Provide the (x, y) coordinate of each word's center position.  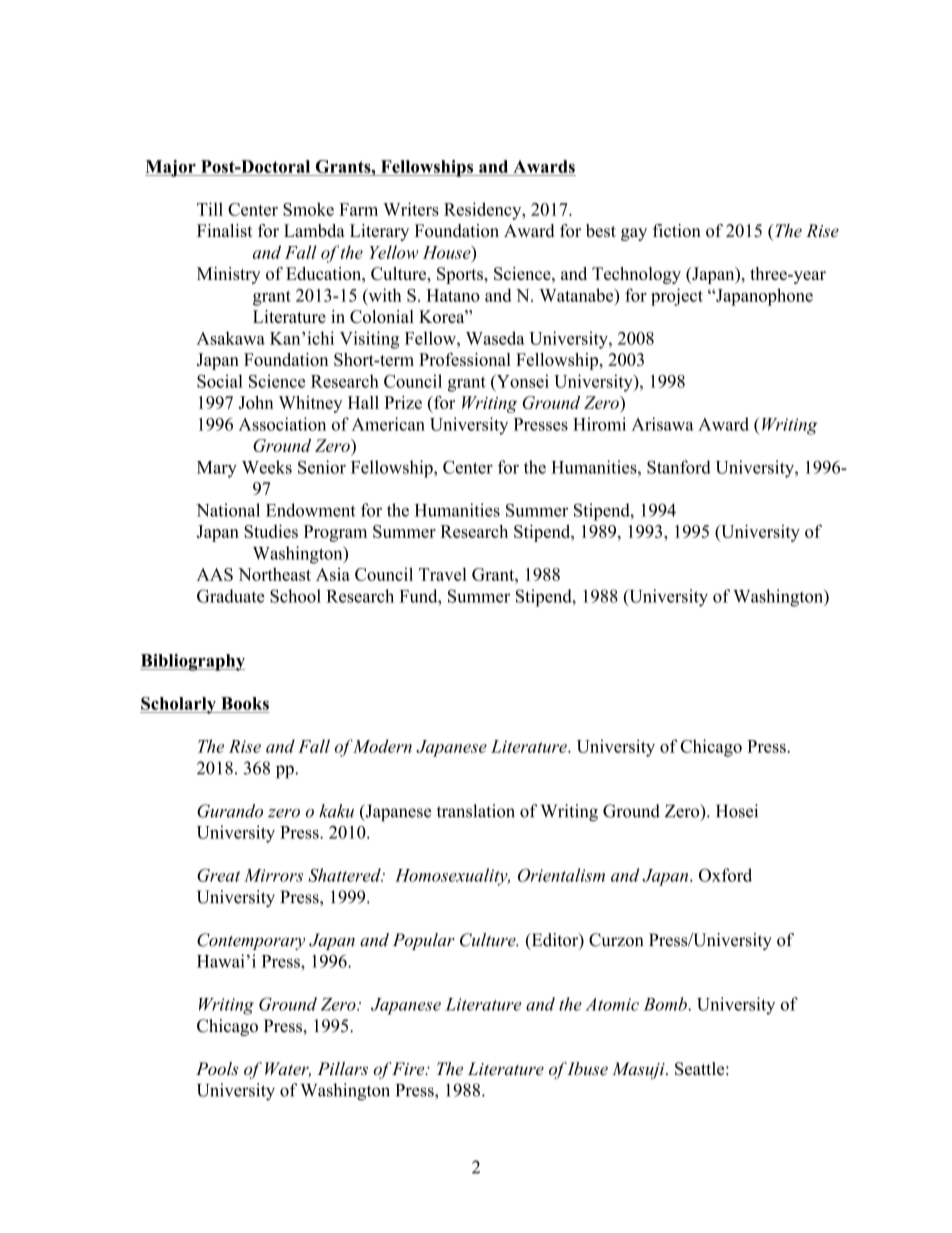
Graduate (231, 596)
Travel (443, 574)
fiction (677, 230)
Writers (411, 209)
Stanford (679, 467)
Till (210, 209)
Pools (217, 1068)
